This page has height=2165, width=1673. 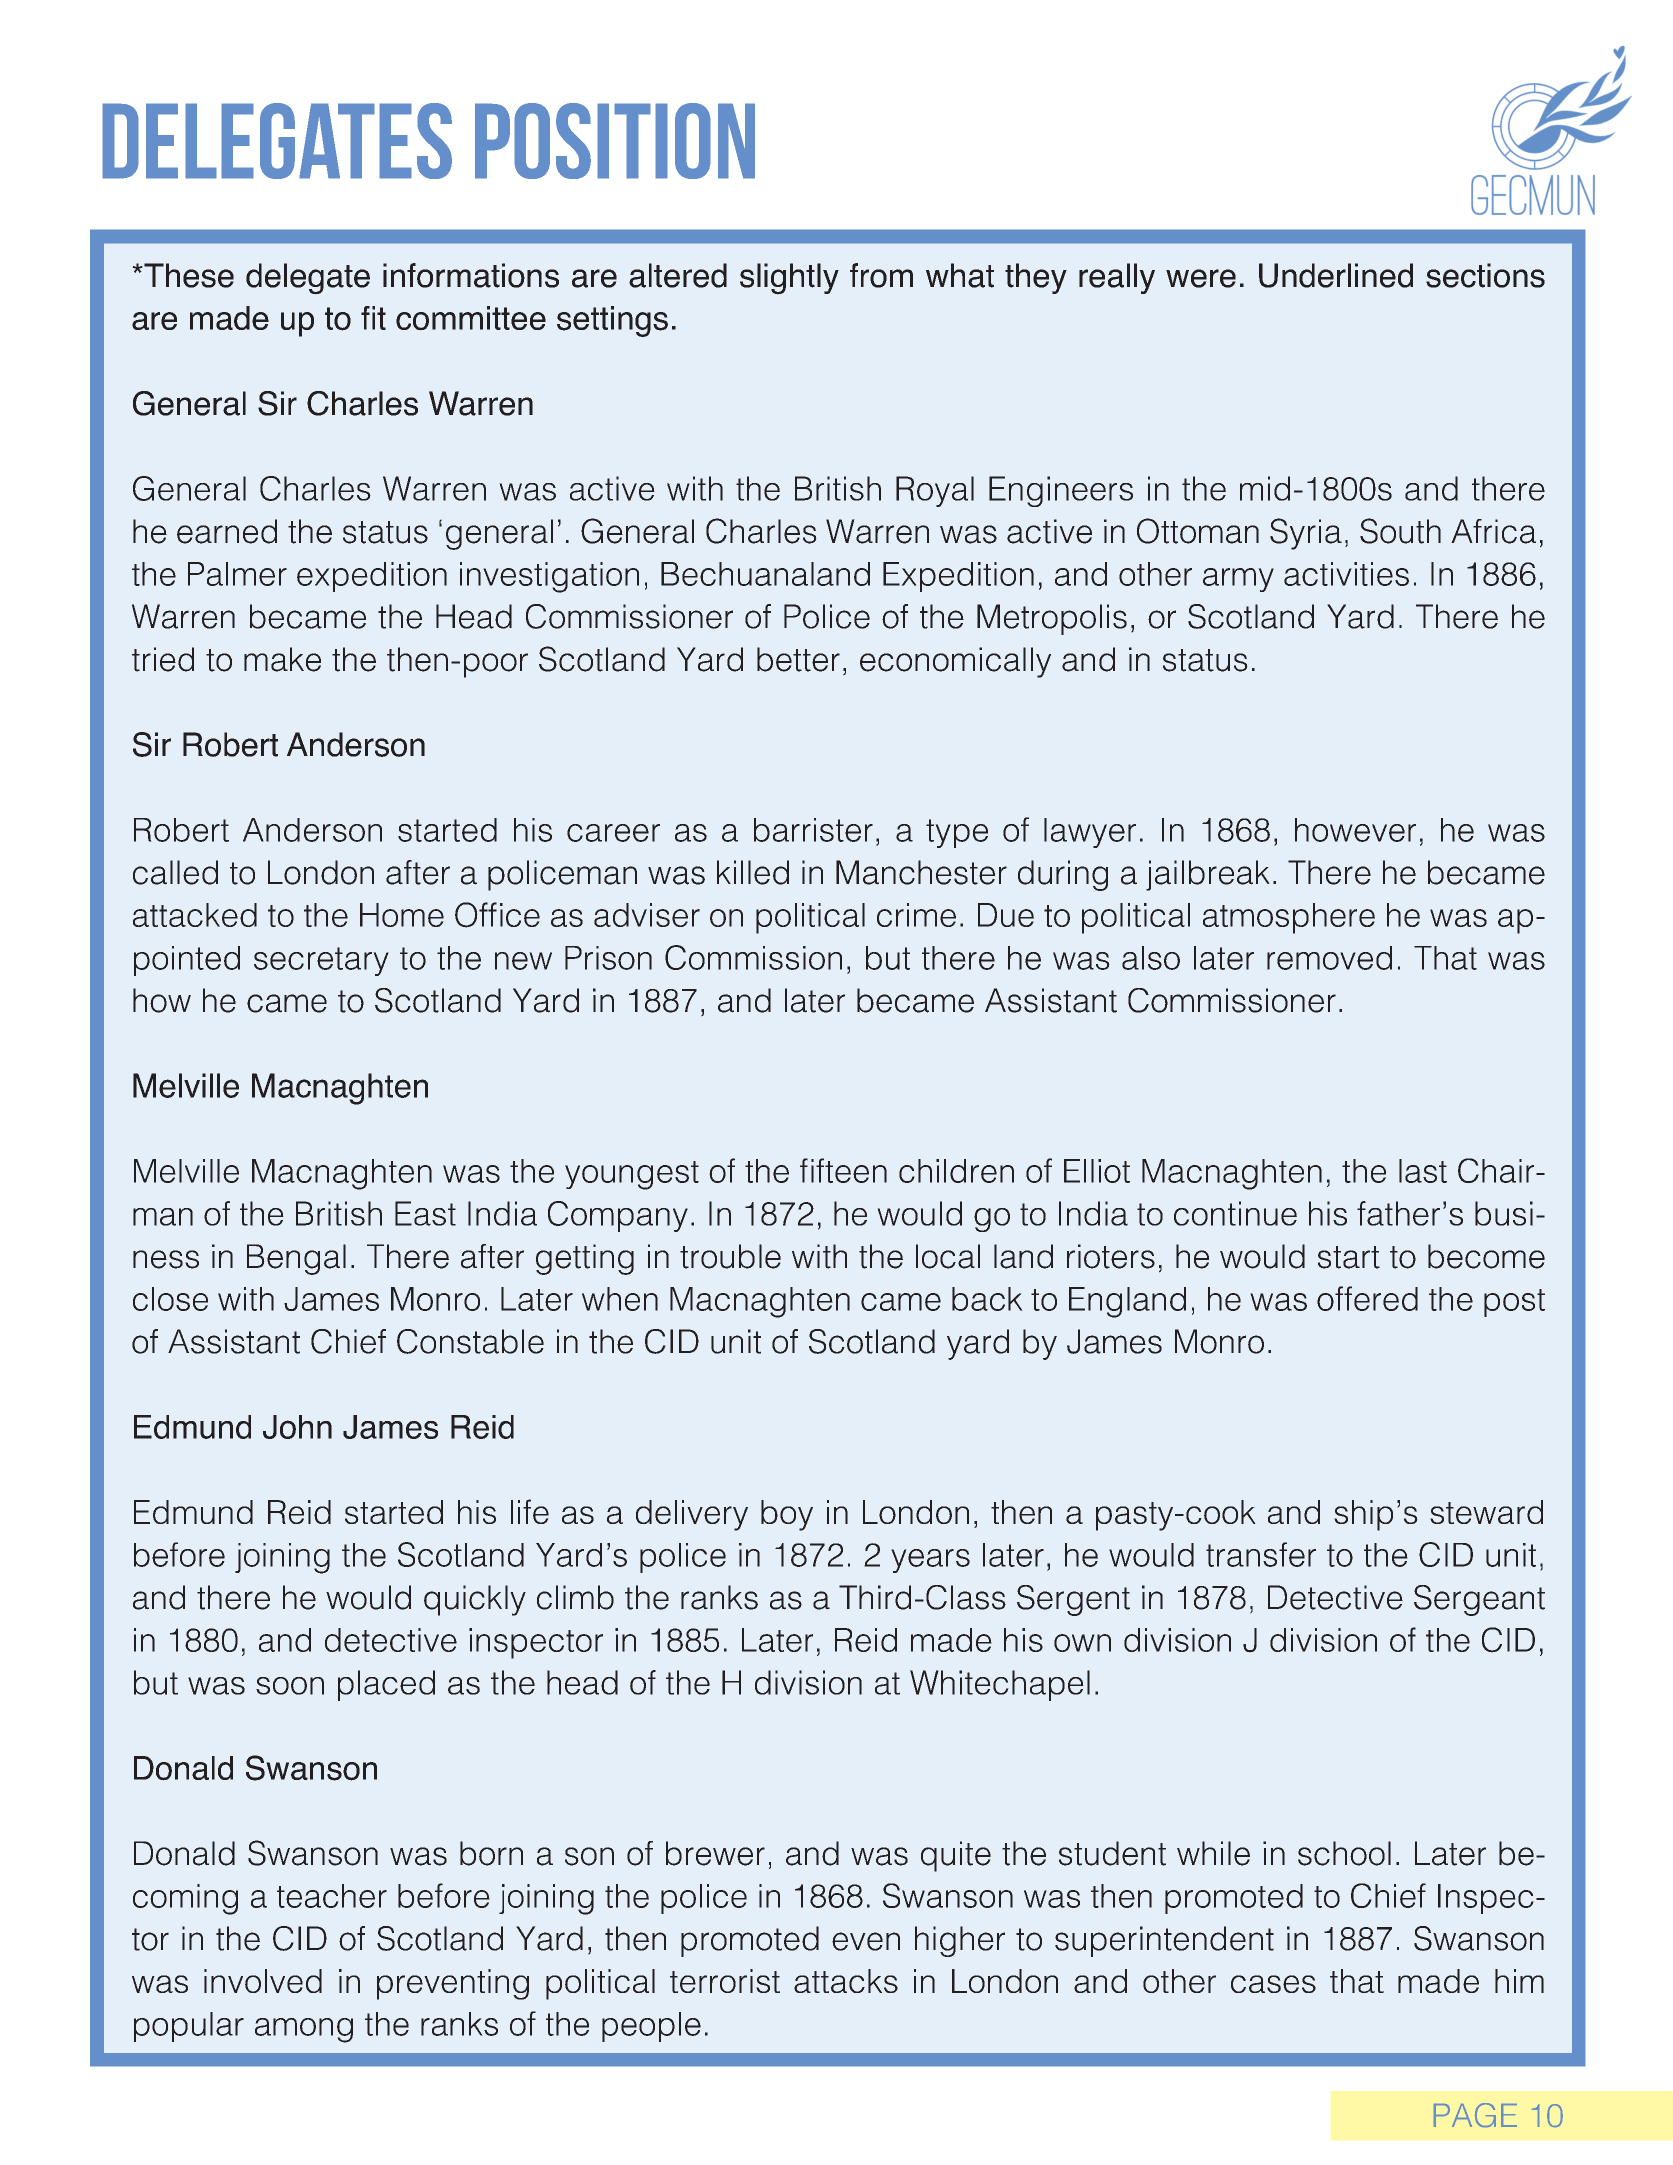 I want to click on from, so click(x=881, y=275).
